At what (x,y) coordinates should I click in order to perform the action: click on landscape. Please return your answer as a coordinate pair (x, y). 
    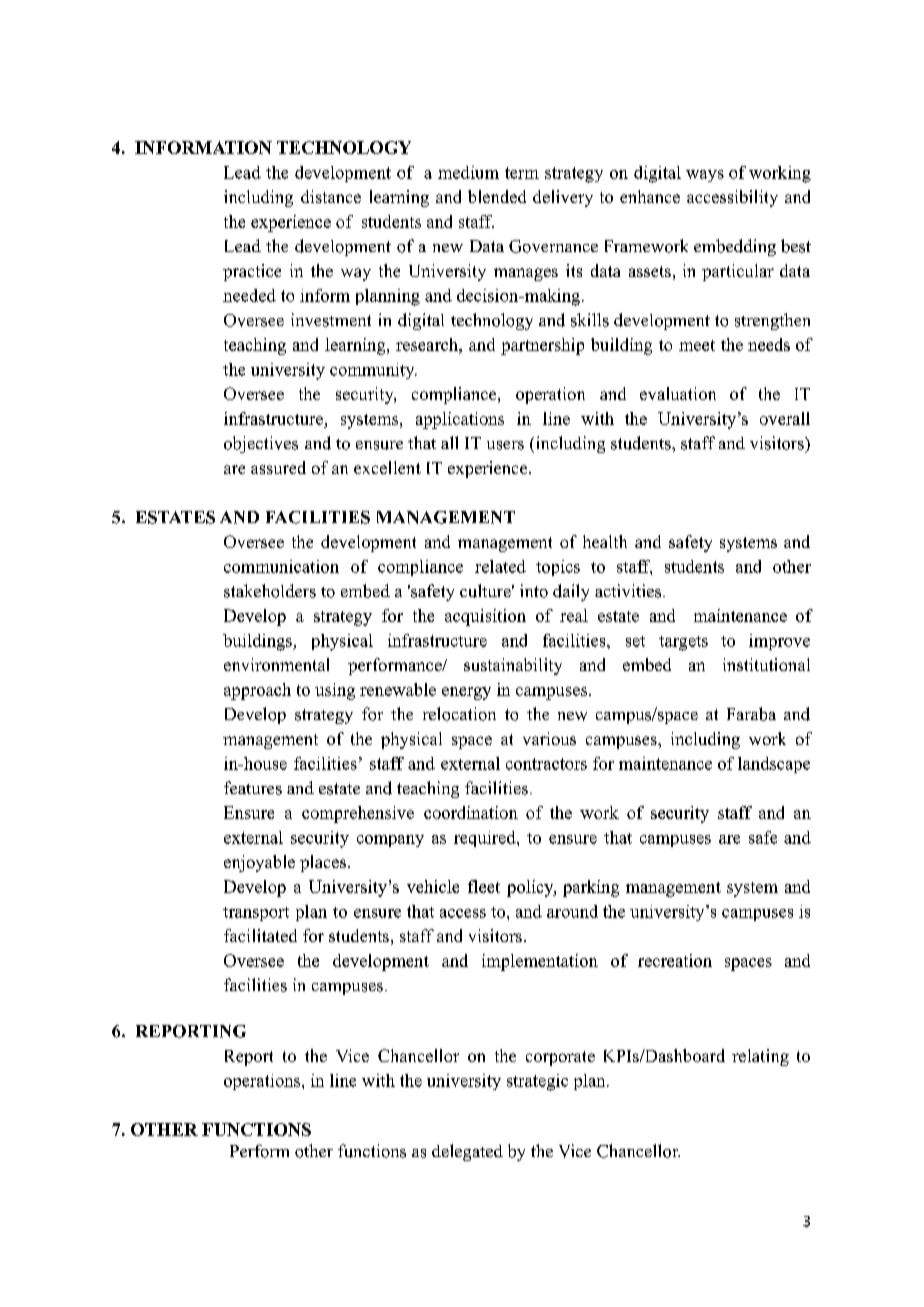
    Looking at the image, I should click on (774, 765).
